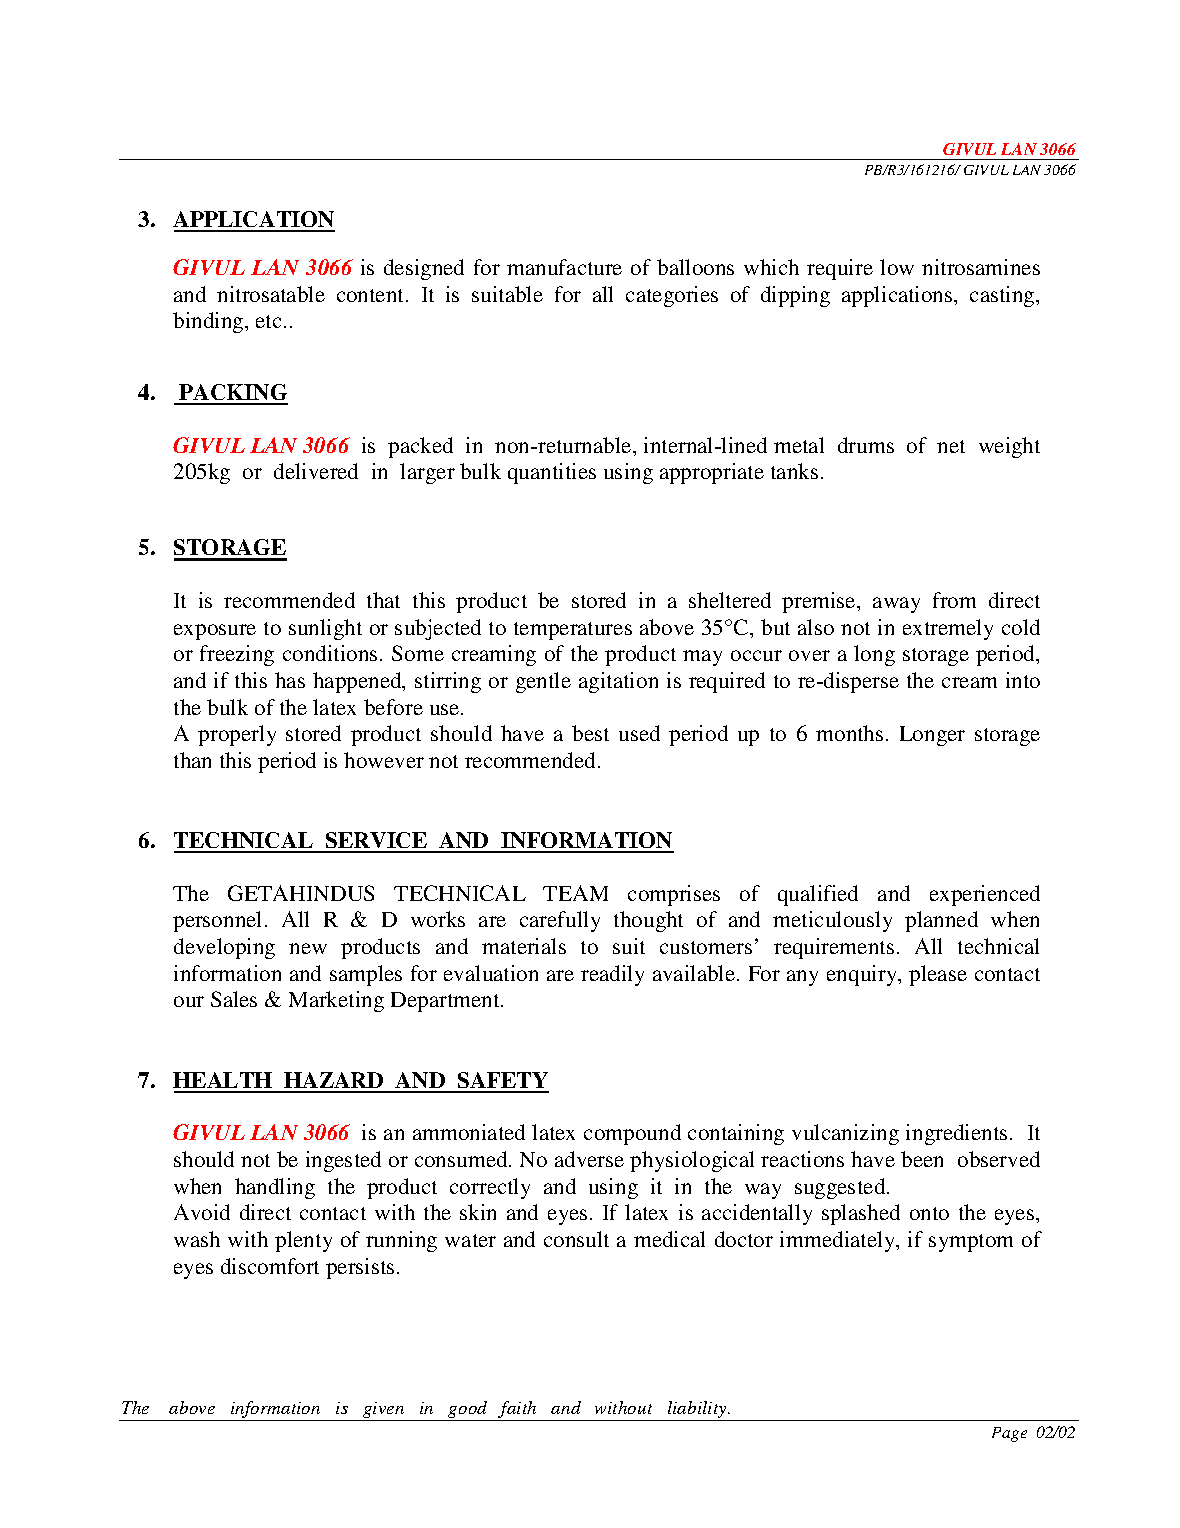  Describe the element at coordinates (985, 895) in the screenshot. I see `experienced` at that location.
